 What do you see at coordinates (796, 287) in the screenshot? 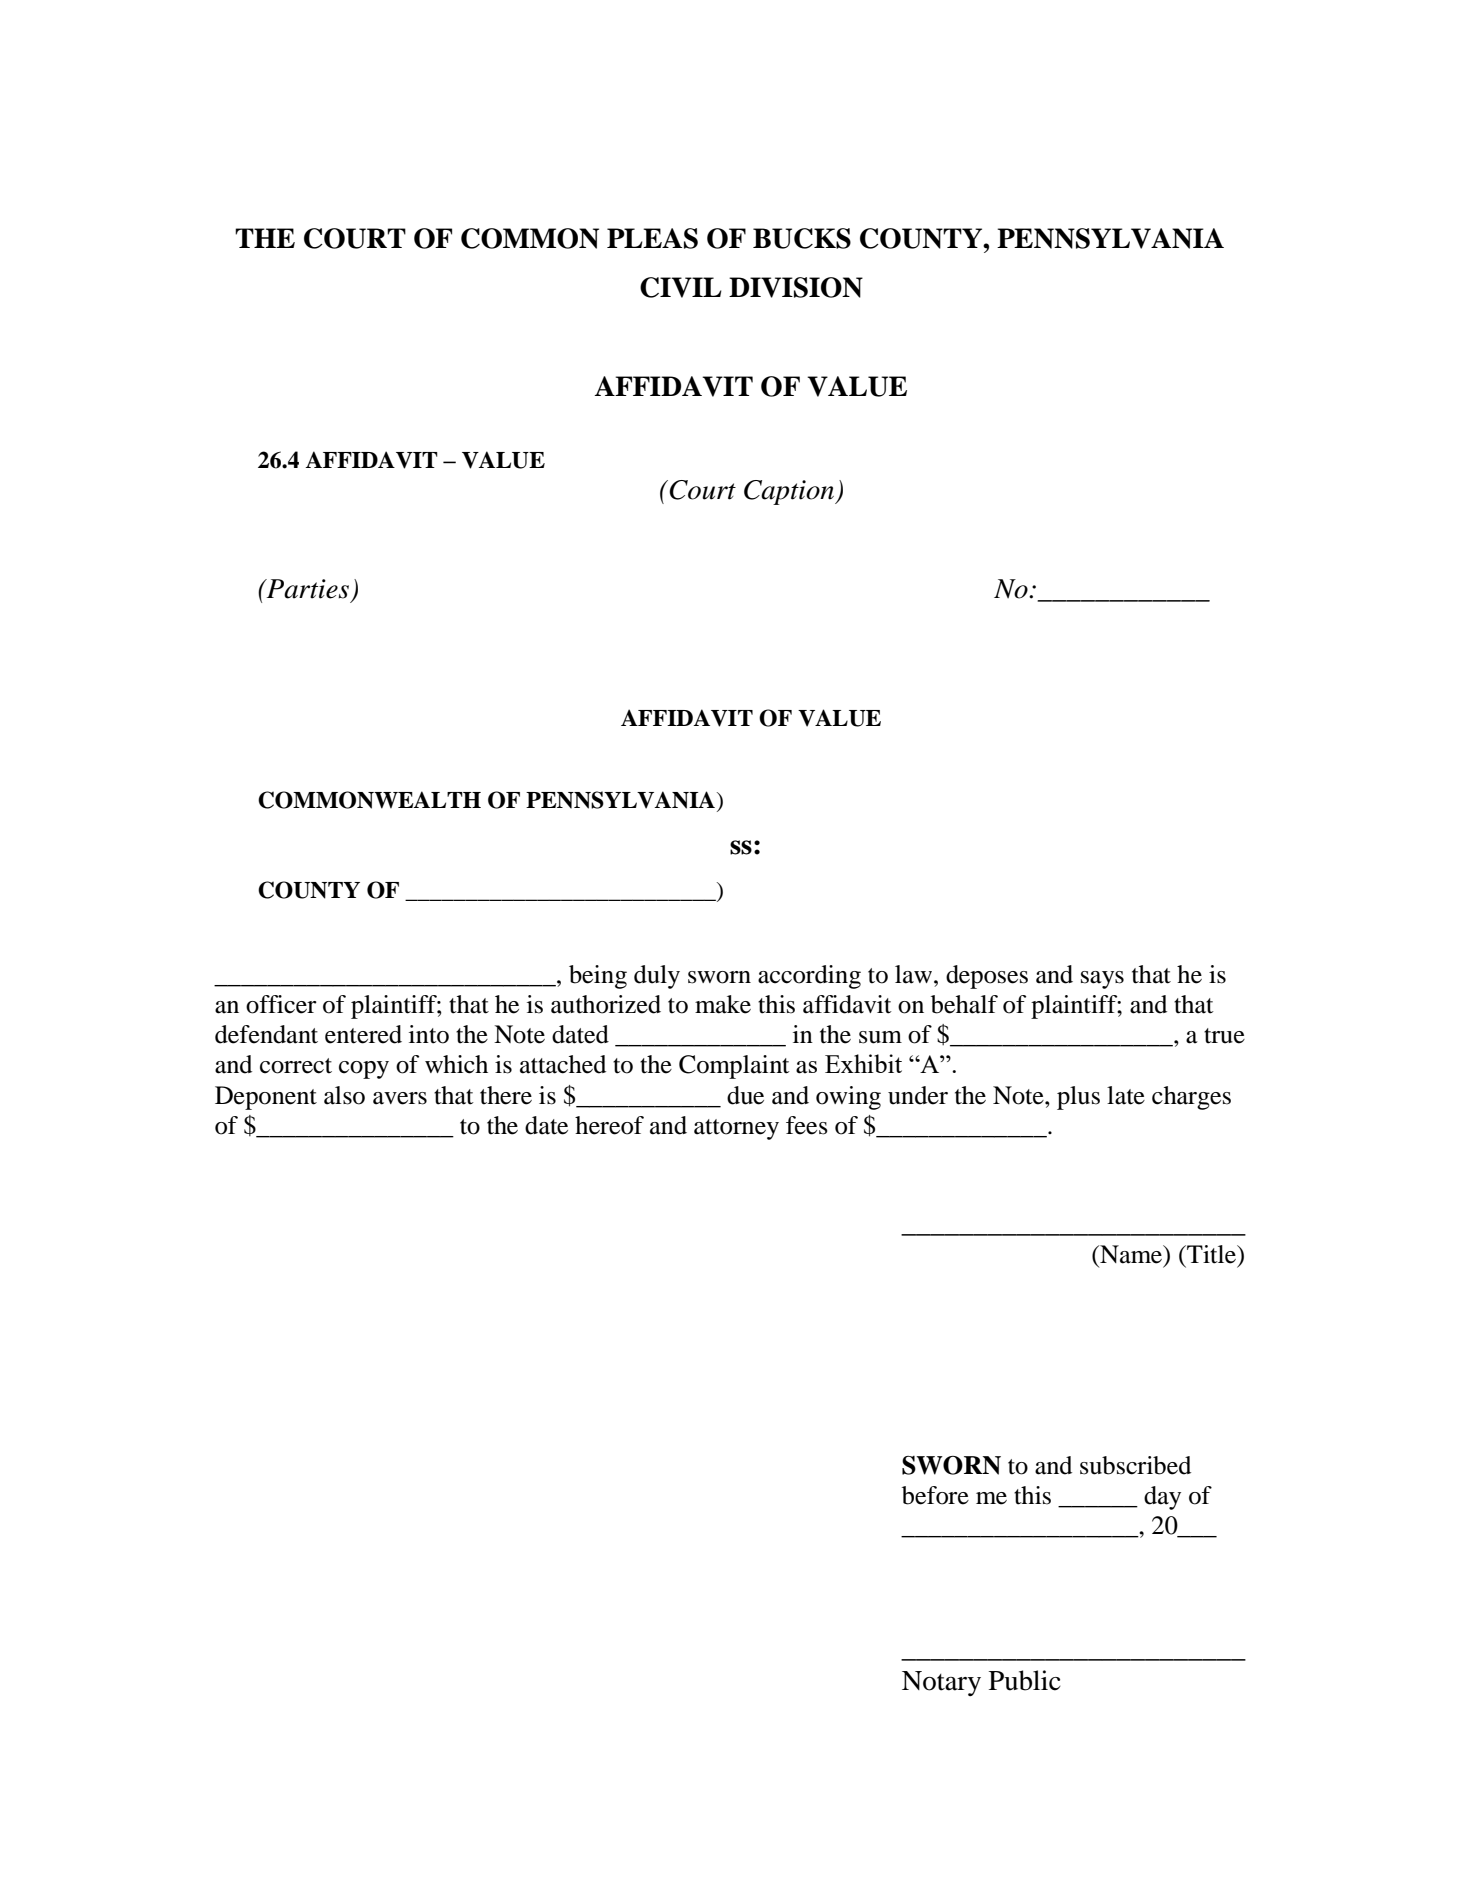
I see `DIVISION` at bounding box center [796, 287].
